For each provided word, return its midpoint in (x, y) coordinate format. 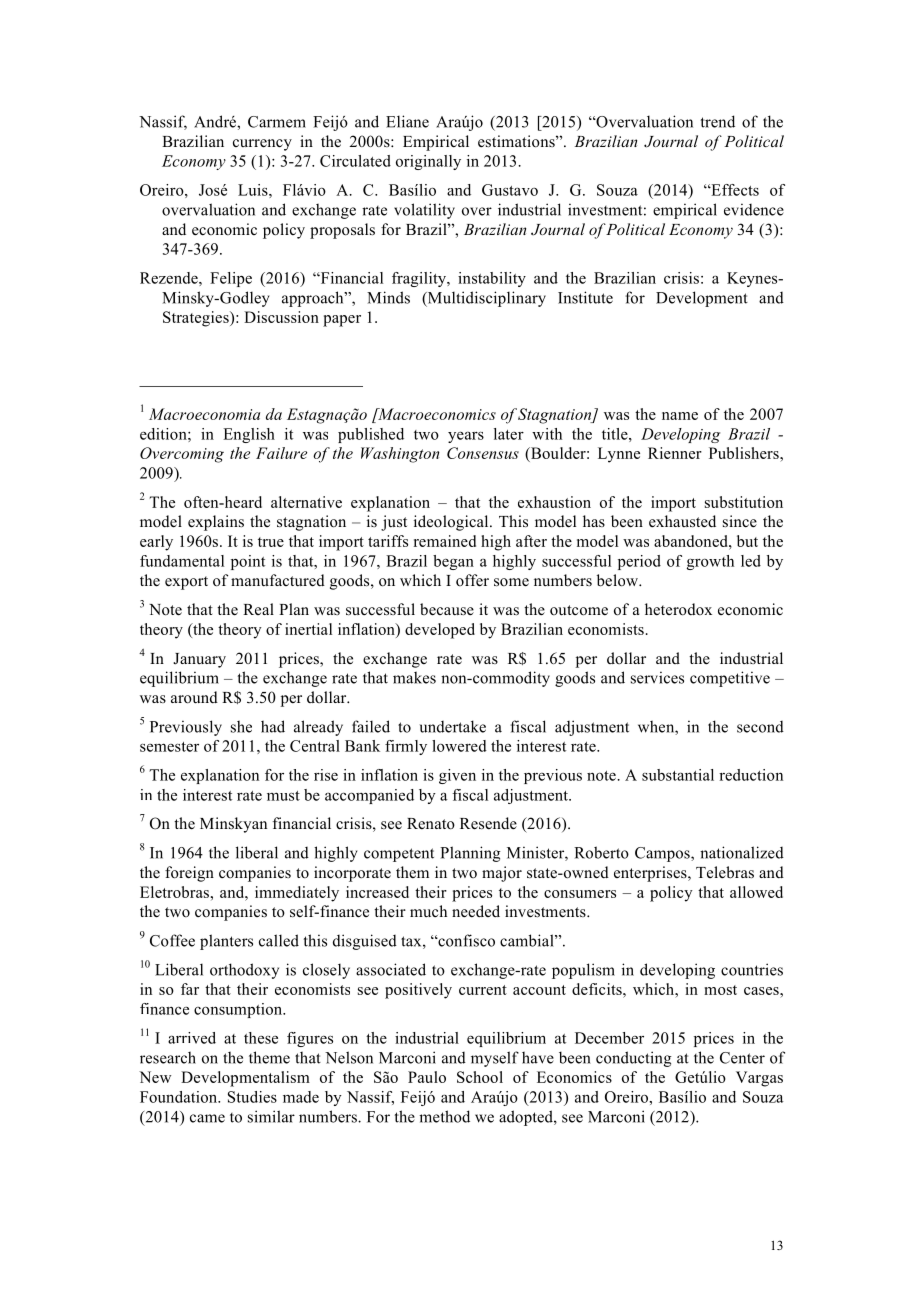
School (480, 1077)
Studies (252, 1097)
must (283, 796)
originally (428, 162)
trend (718, 121)
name (680, 416)
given (457, 776)
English (249, 435)
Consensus (483, 453)
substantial (678, 775)
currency (262, 145)
